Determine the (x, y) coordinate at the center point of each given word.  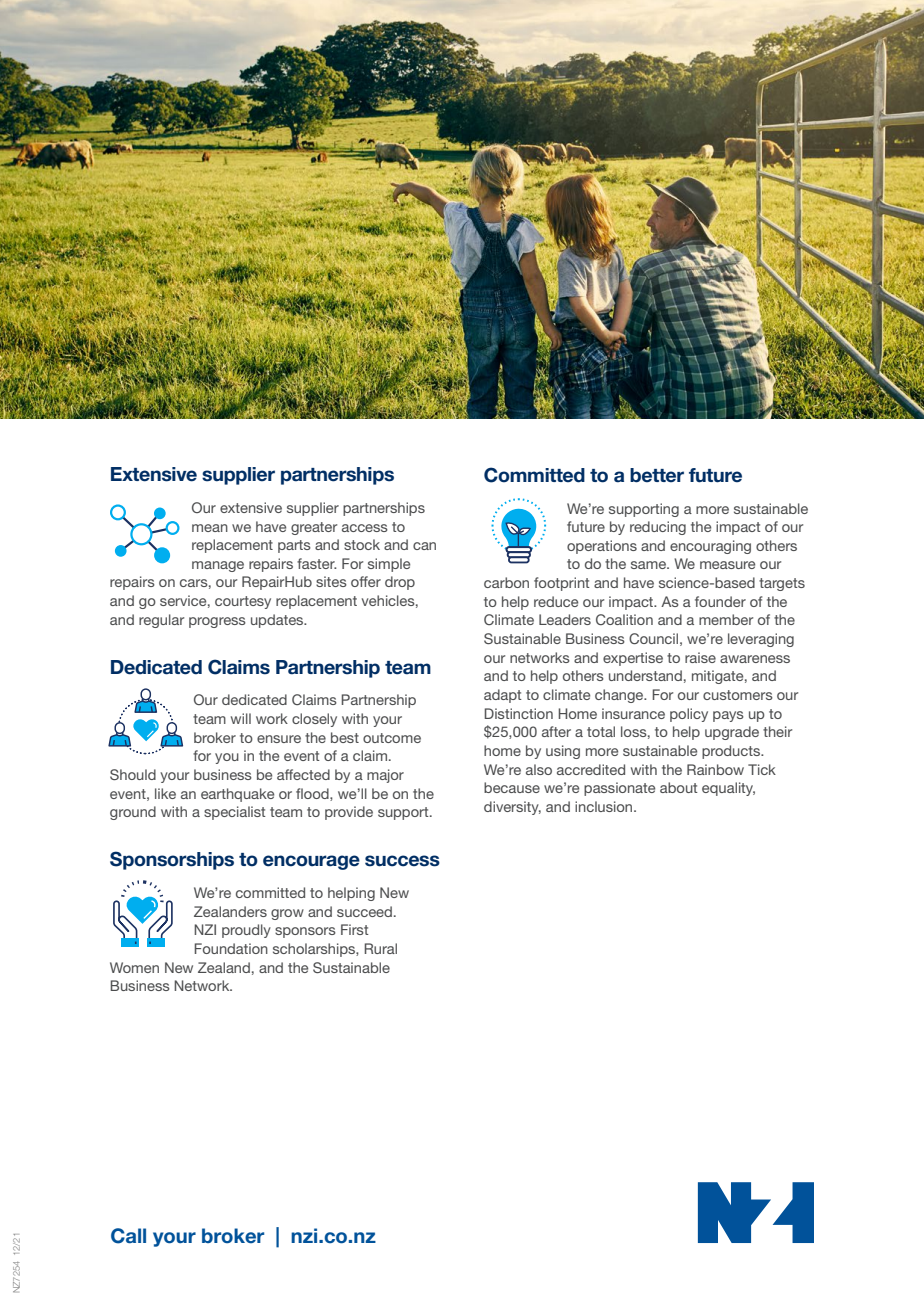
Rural (381, 948)
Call (128, 1236)
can (424, 546)
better (657, 475)
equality (728, 789)
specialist (235, 813)
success (402, 861)
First (355, 929)
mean (210, 528)
